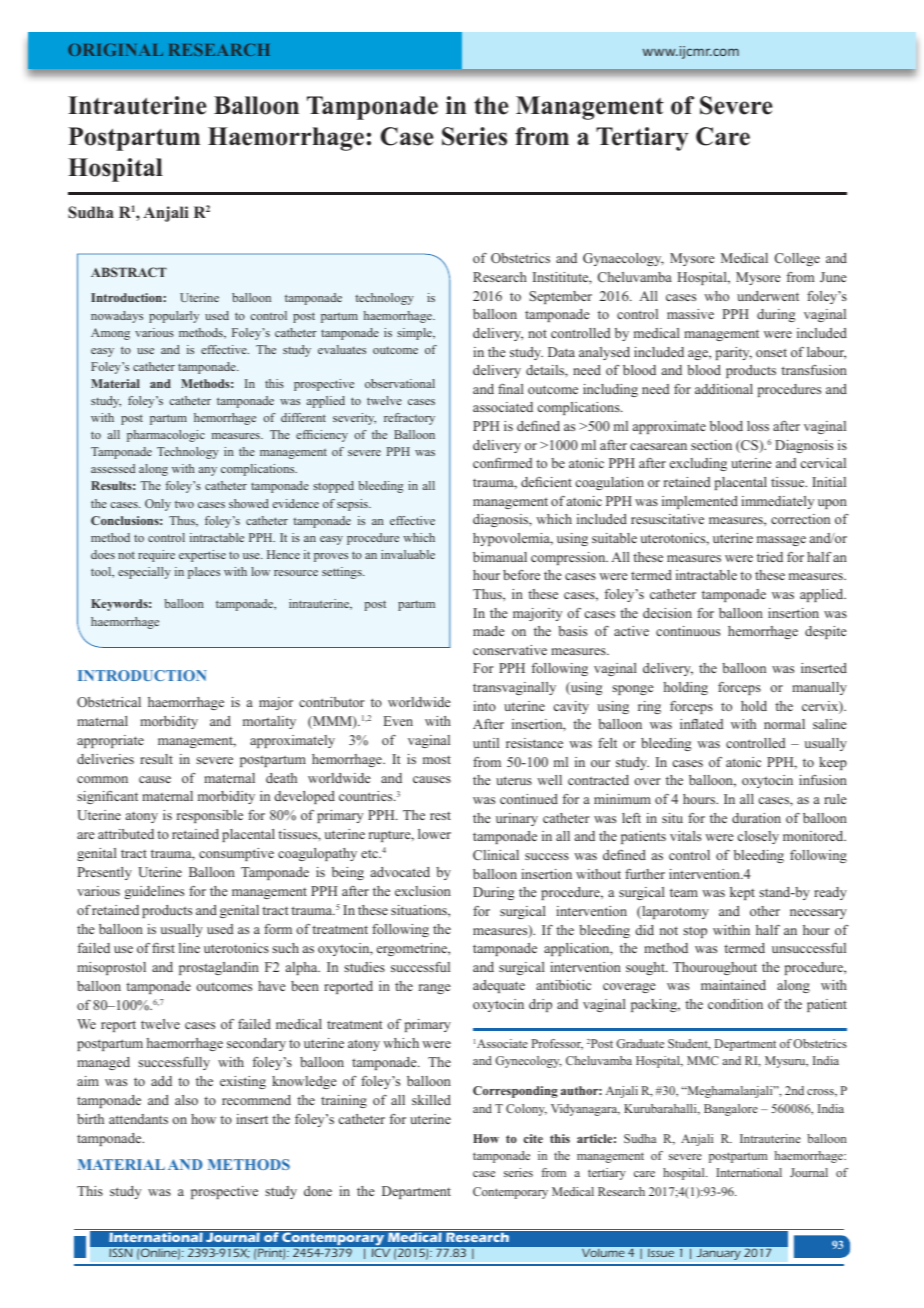 The image size is (924, 1308). What do you see at coordinates (174, 317) in the document?
I see `popularly` at bounding box center [174, 317].
